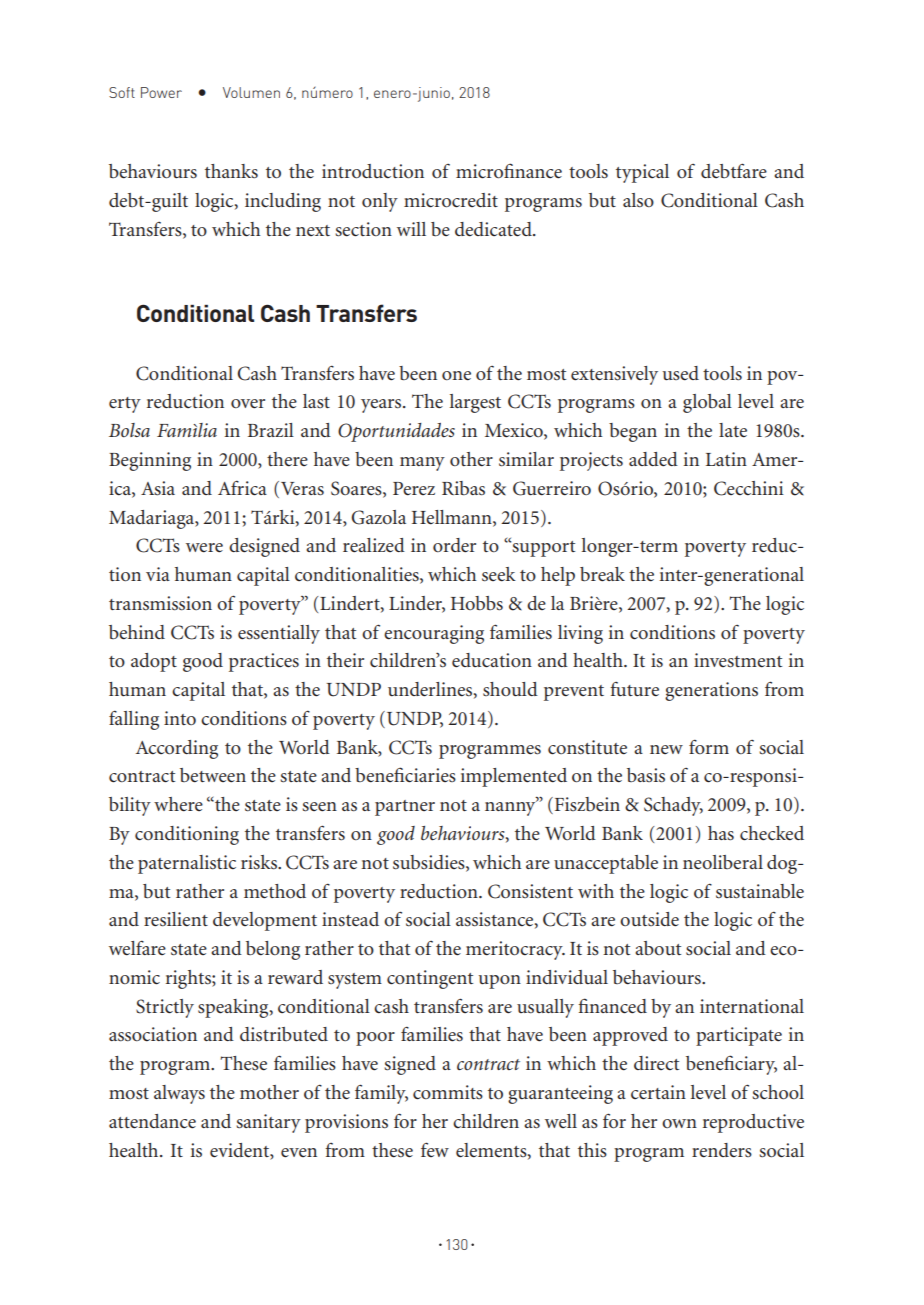 The image size is (924, 1305). Describe the element at coordinates (509, 171) in the page. I see `microfinance` at that location.
